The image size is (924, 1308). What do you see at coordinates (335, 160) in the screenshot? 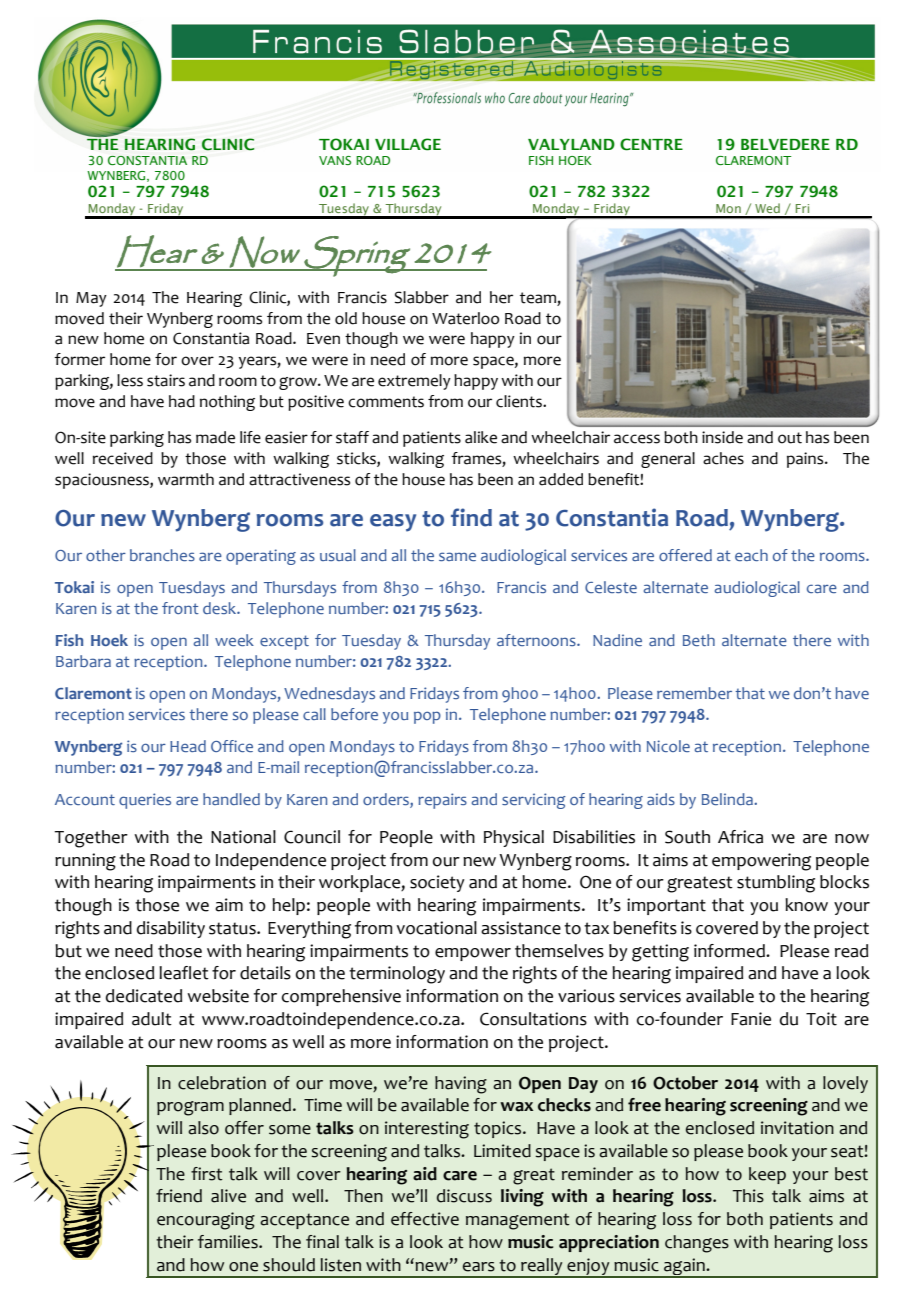
I see `VANS` at bounding box center [335, 160].
